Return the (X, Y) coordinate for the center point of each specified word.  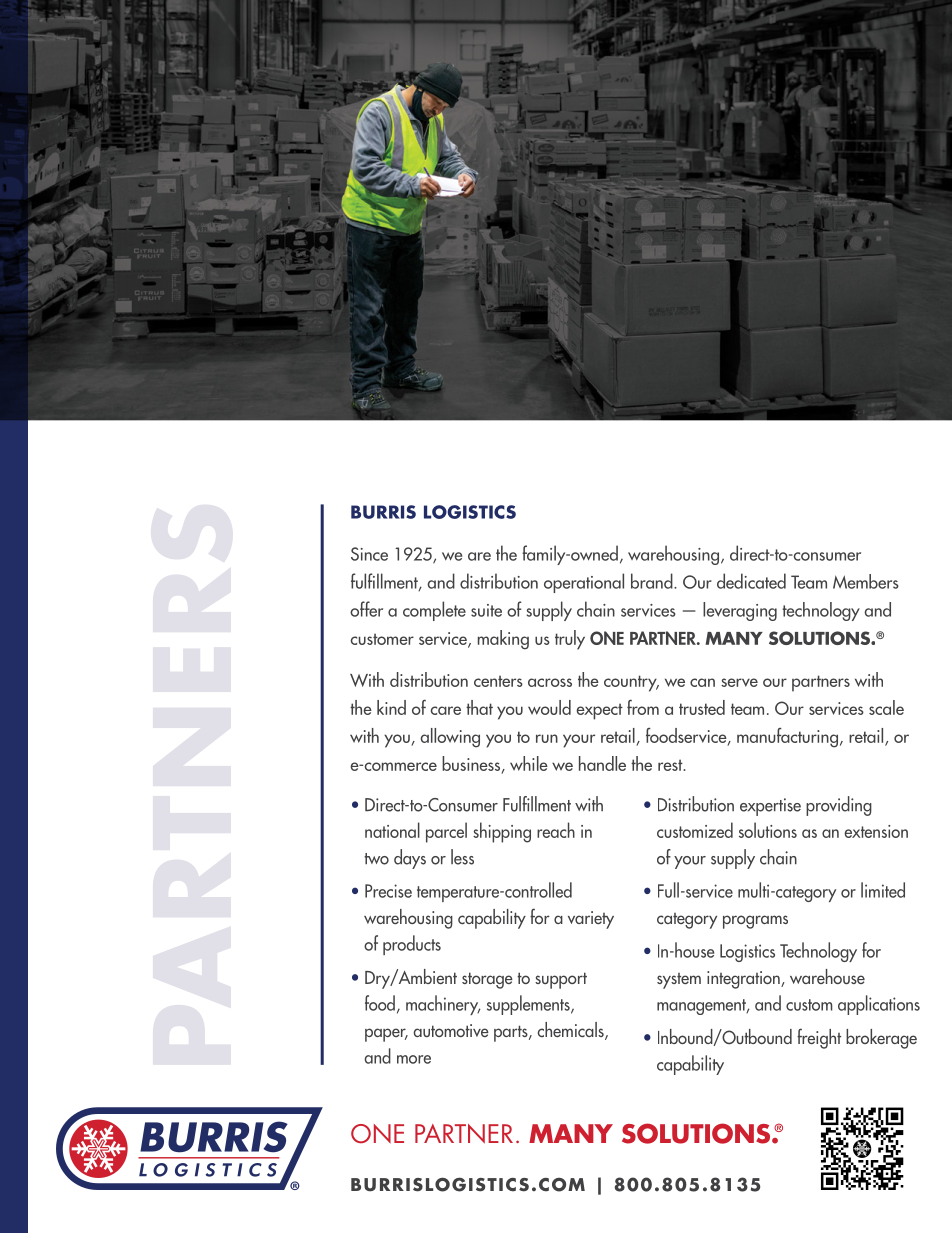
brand (653, 581)
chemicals (572, 1031)
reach (556, 830)
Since (369, 554)
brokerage (881, 1039)
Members (866, 581)
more (414, 1059)
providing (839, 806)
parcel (446, 832)
